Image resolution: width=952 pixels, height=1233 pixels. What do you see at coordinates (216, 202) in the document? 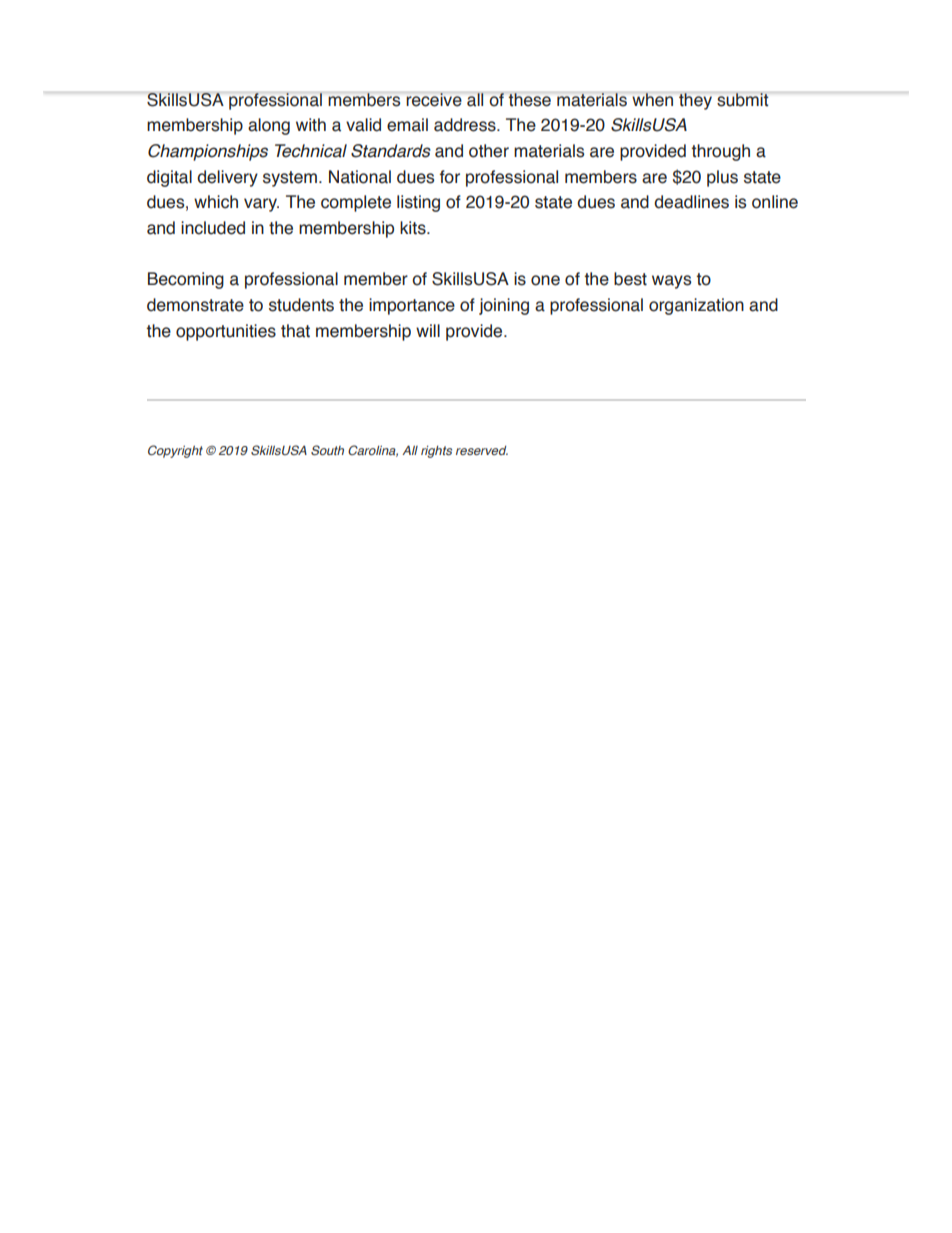
I see `which` at bounding box center [216, 202].
